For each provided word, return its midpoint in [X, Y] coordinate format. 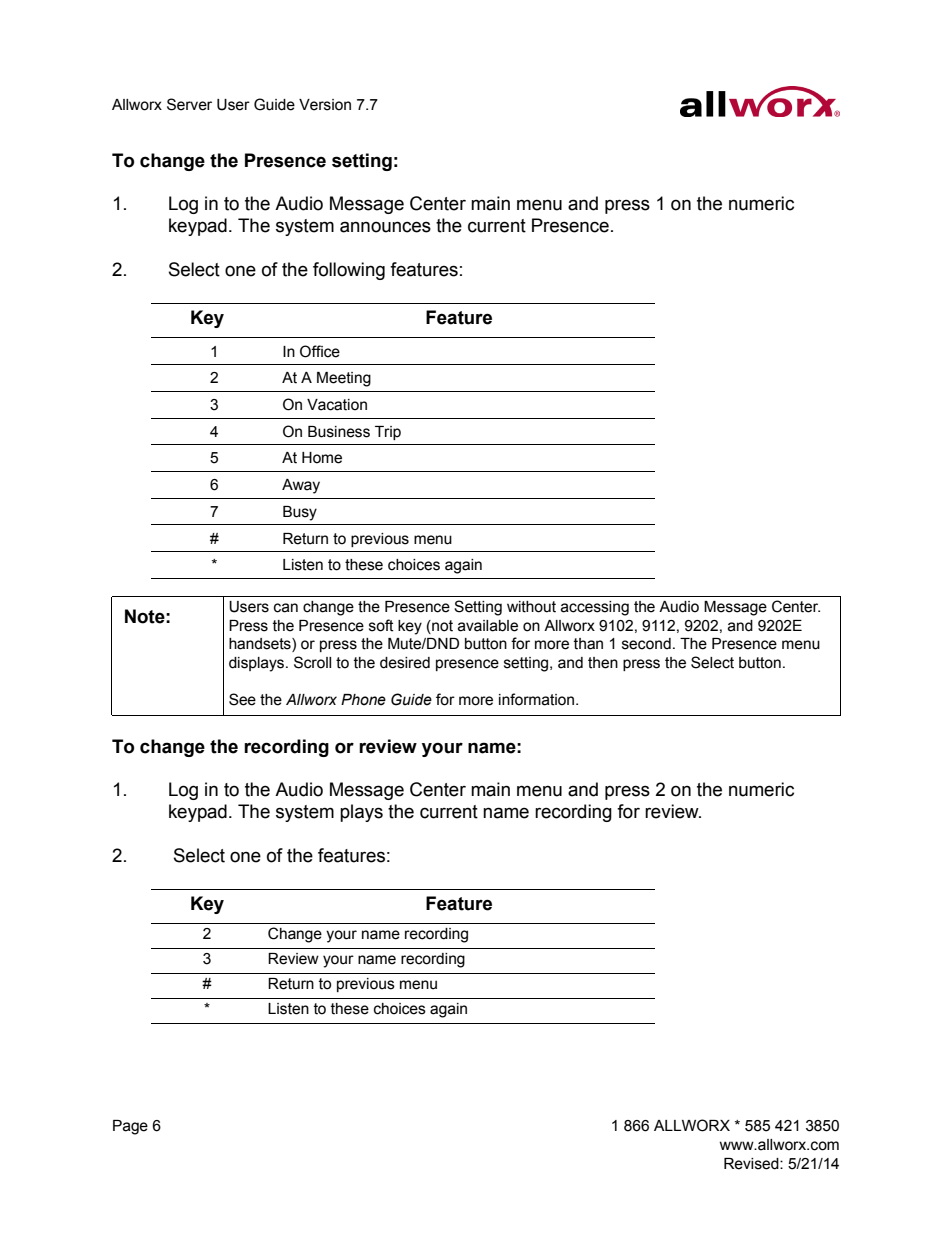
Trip [388, 433]
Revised [752, 1164]
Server [189, 104]
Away [301, 486]
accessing [595, 608]
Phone [363, 700]
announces [385, 227]
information [538, 699]
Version [325, 105]
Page [130, 1127]
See [242, 699]
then [603, 663]
